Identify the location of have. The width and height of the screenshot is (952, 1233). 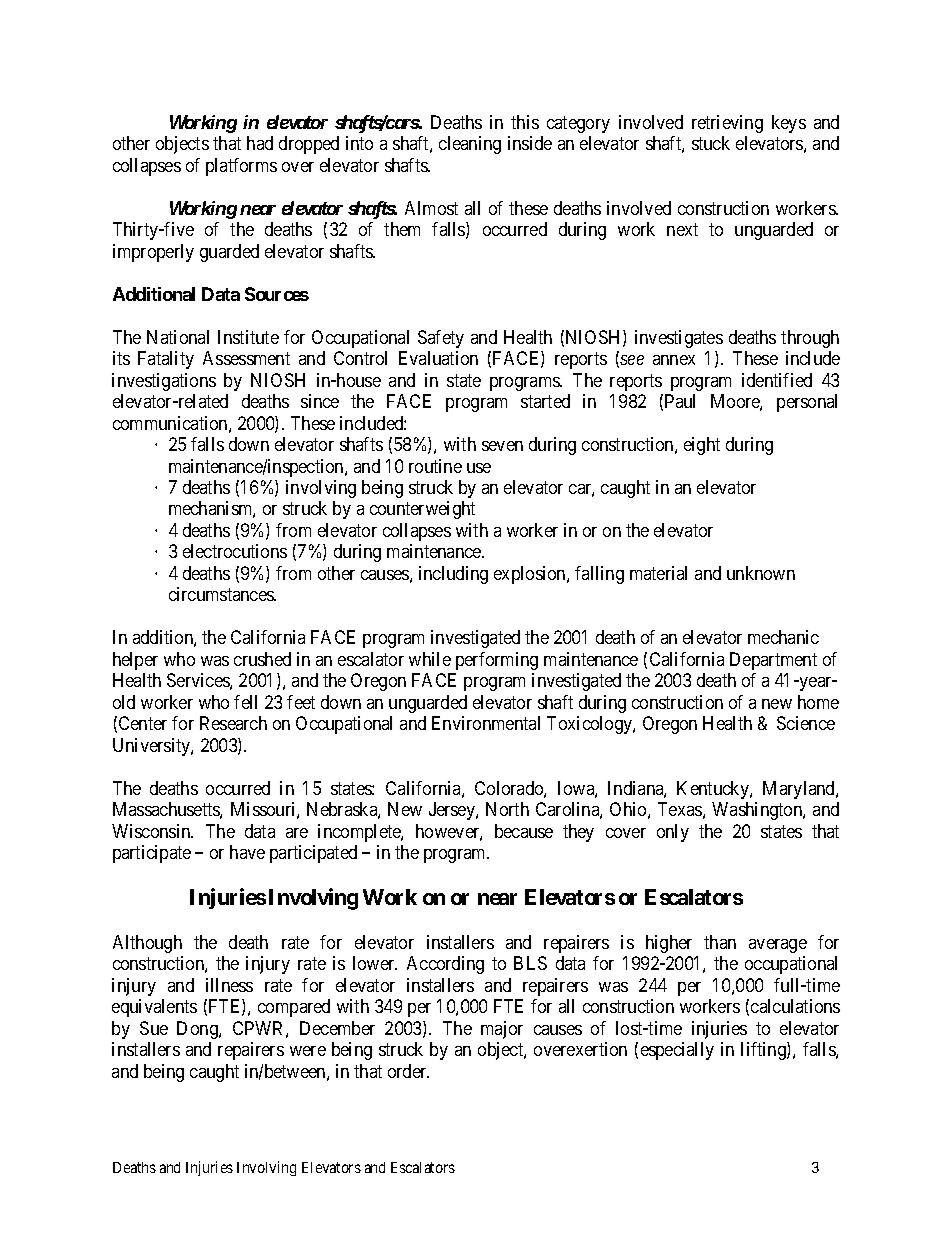
(247, 852).
